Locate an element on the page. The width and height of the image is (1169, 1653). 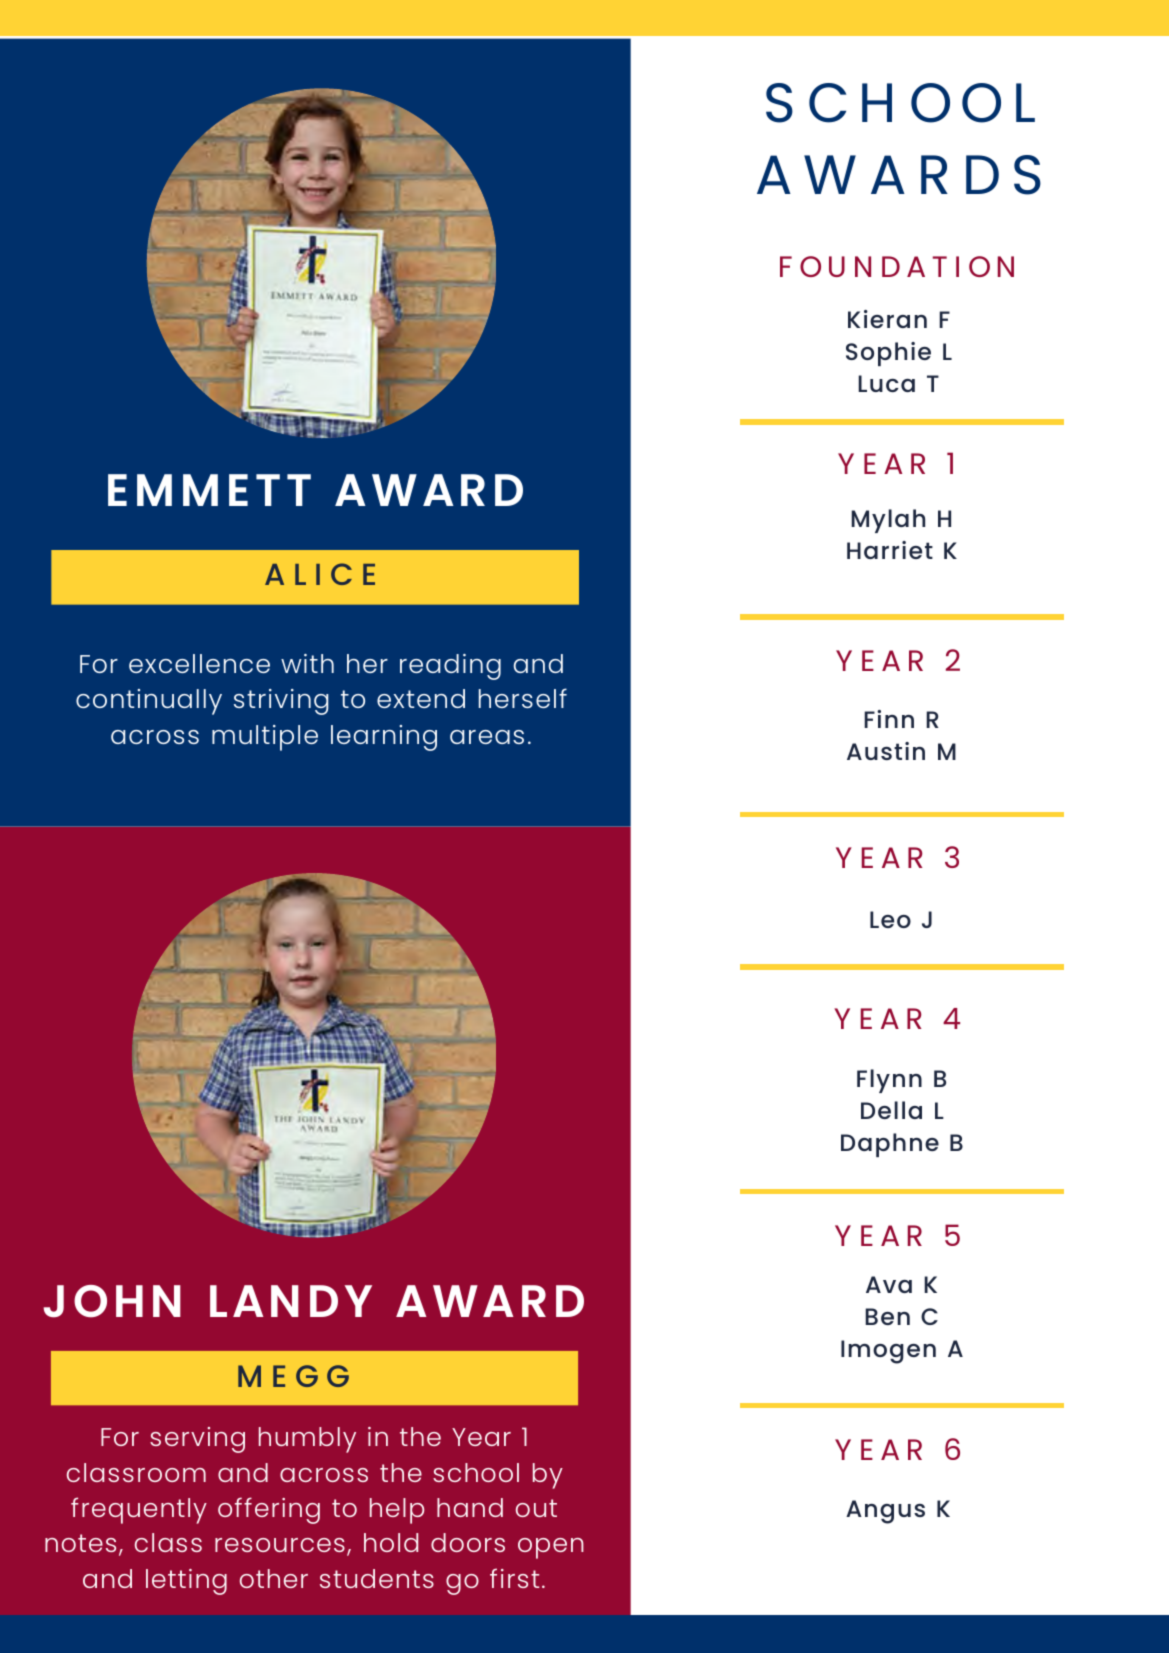
Austin is located at coordinates (886, 751).
